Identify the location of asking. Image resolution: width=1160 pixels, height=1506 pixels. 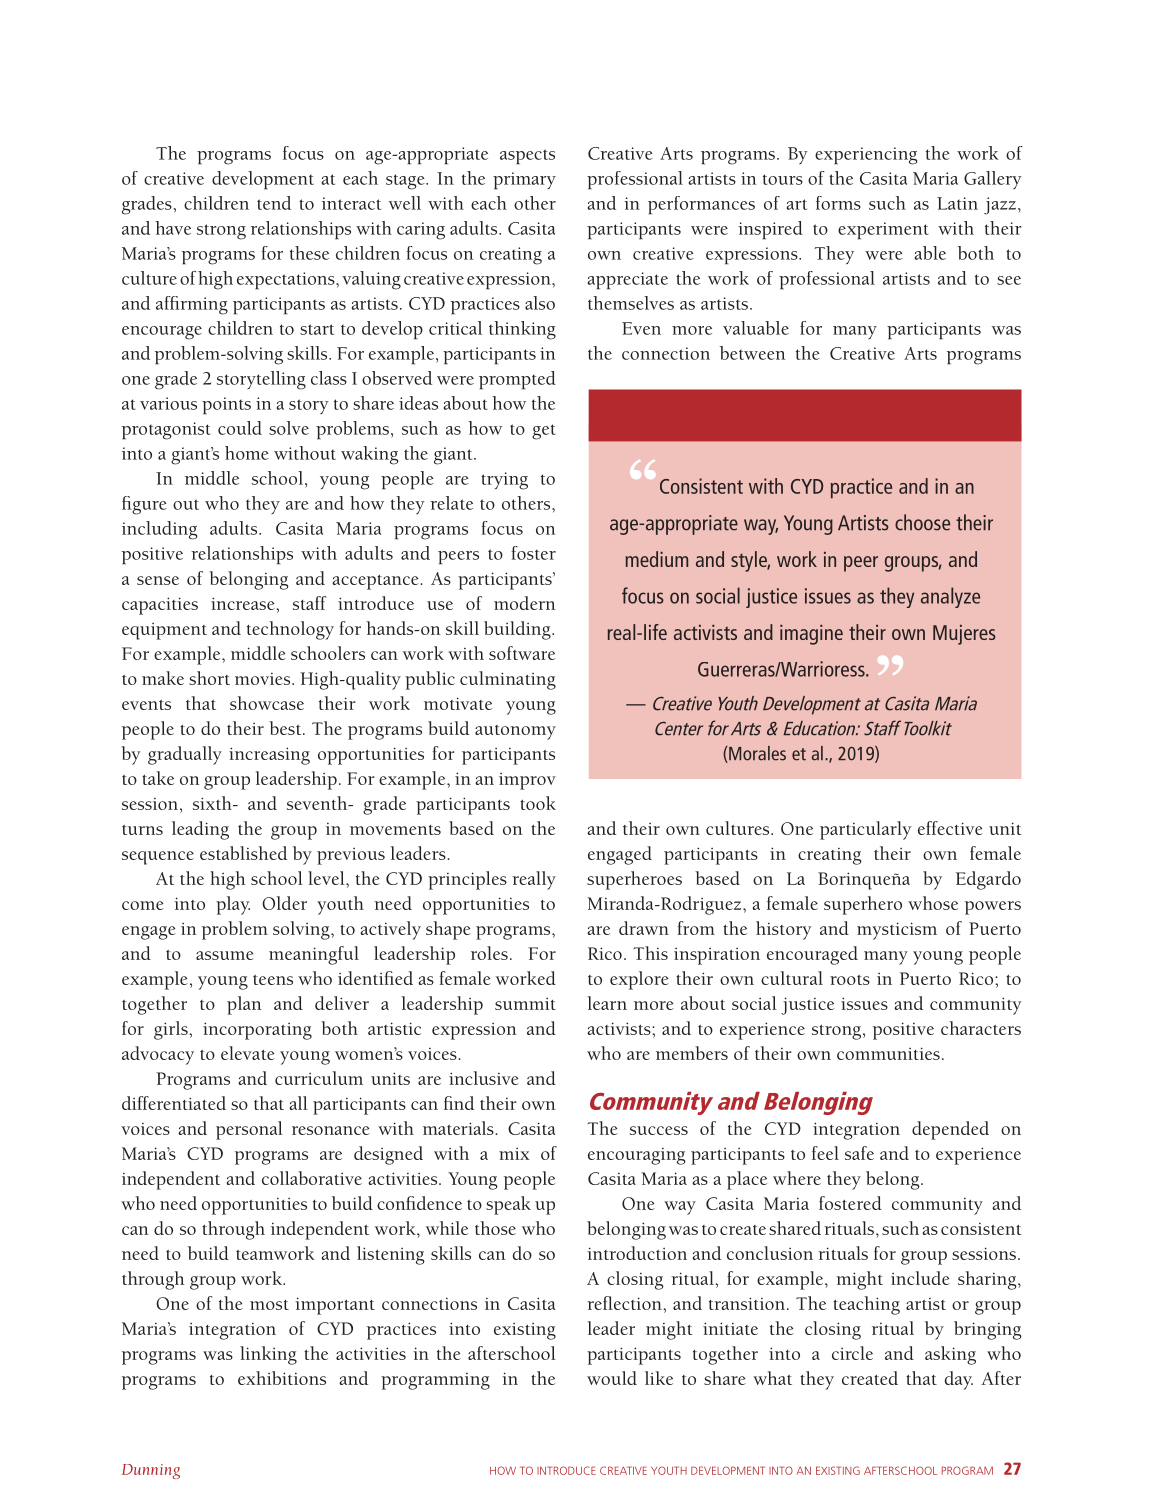
(950, 1355).
